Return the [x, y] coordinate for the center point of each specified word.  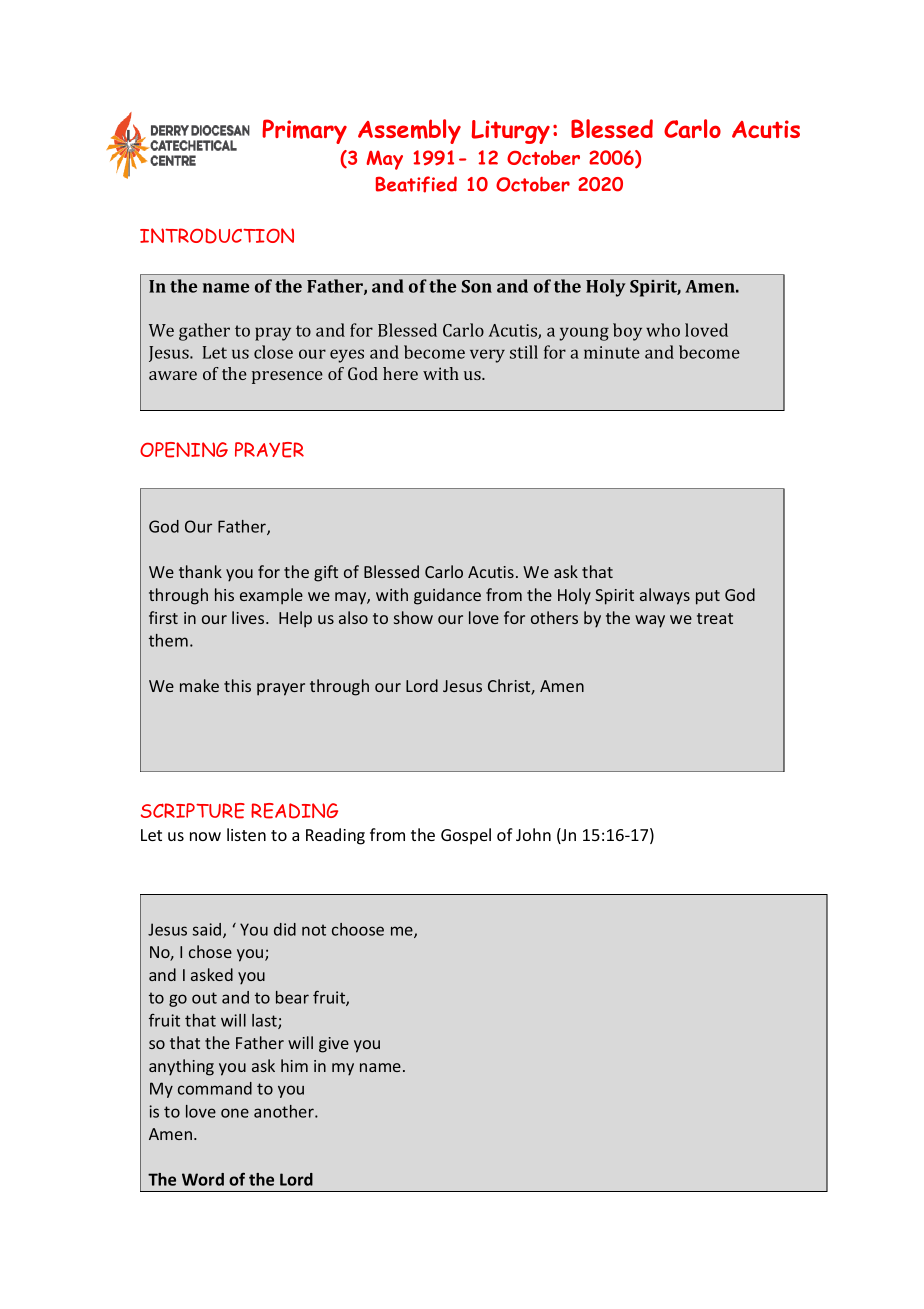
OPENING [184, 450]
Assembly [409, 131]
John [533, 834]
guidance [447, 596]
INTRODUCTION [217, 236]
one [235, 1113]
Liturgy [511, 132]
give [334, 1045]
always [665, 596]
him [294, 1065]
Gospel [466, 836]
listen [246, 834]
